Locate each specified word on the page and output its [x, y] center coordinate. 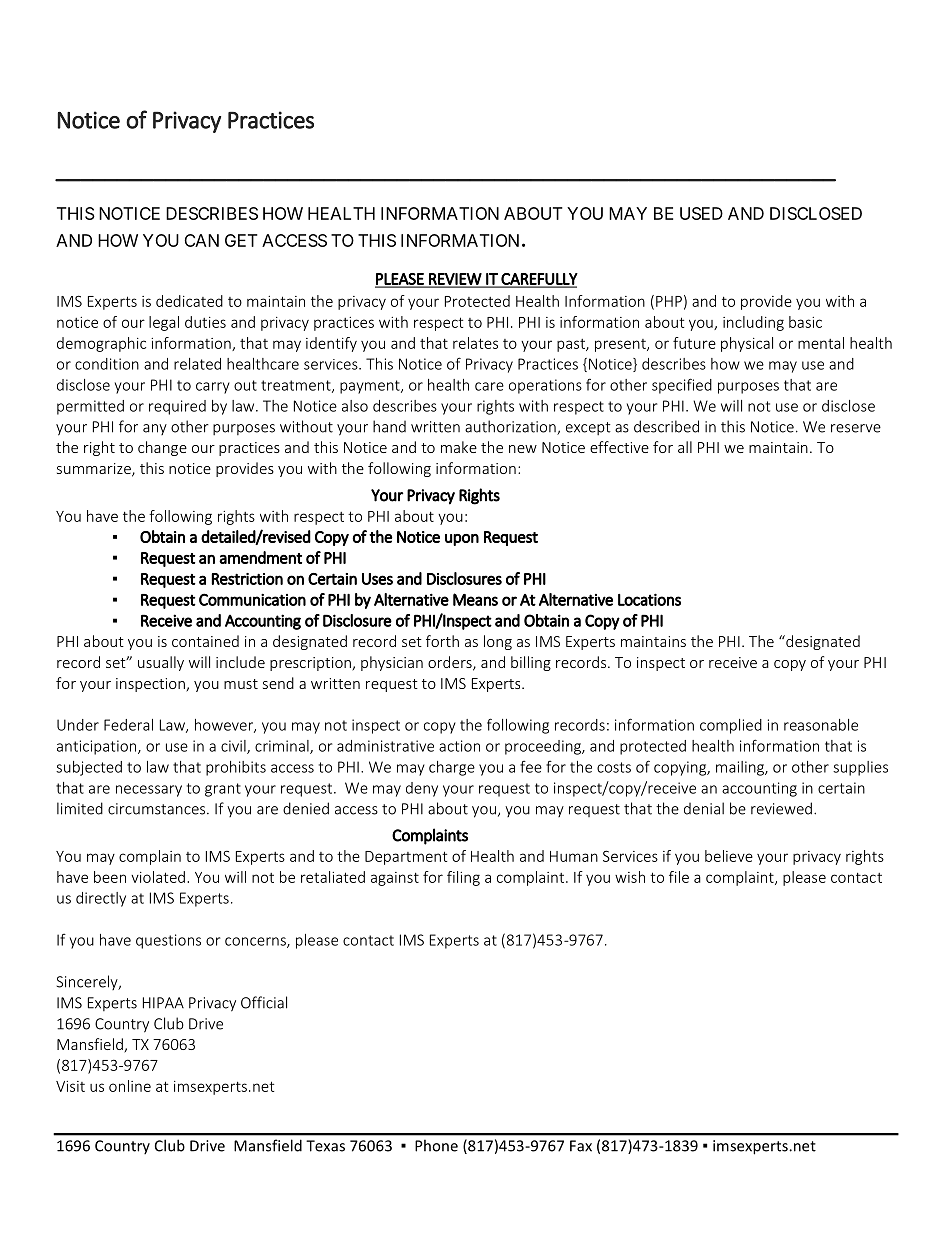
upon [462, 540]
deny [422, 789]
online [130, 1086]
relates [475, 343]
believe [729, 856]
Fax [581, 1146]
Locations [649, 599]
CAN [201, 240]
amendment [260, 557]
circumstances [158, 809]
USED [701, 213]
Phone [436, 1145]
